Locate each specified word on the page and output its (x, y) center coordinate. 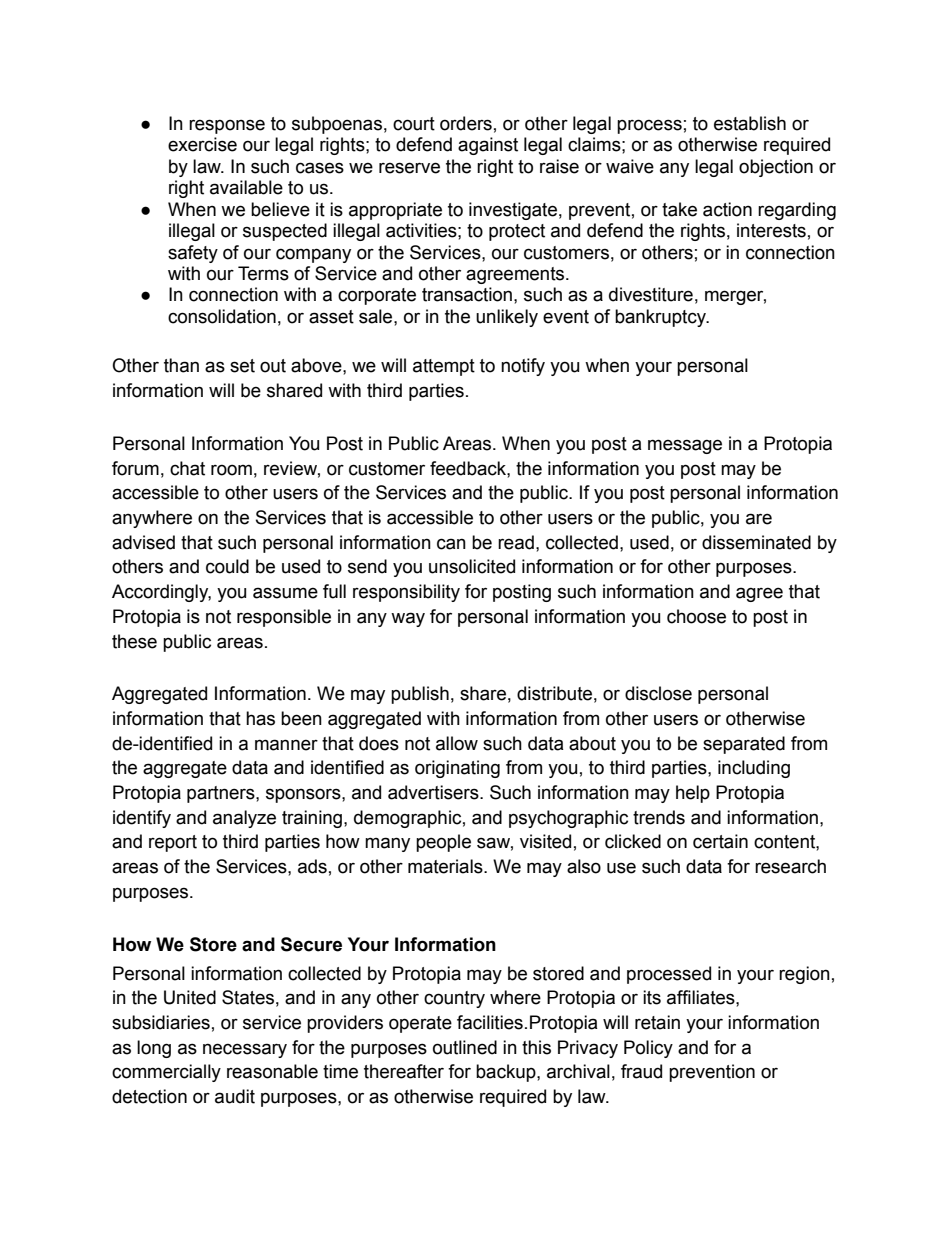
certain (720, 841)
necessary (245, 1050)
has (260, 718)
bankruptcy (661, 318)
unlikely (507, 318)
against (488, 146)
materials (446, 866)
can (451, 544)
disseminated (756, 542)
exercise (202, 144)
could (227, 566)
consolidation (222, 316)
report (173, 843)
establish (750, 123)
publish (420, 695)
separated (744, 745)
